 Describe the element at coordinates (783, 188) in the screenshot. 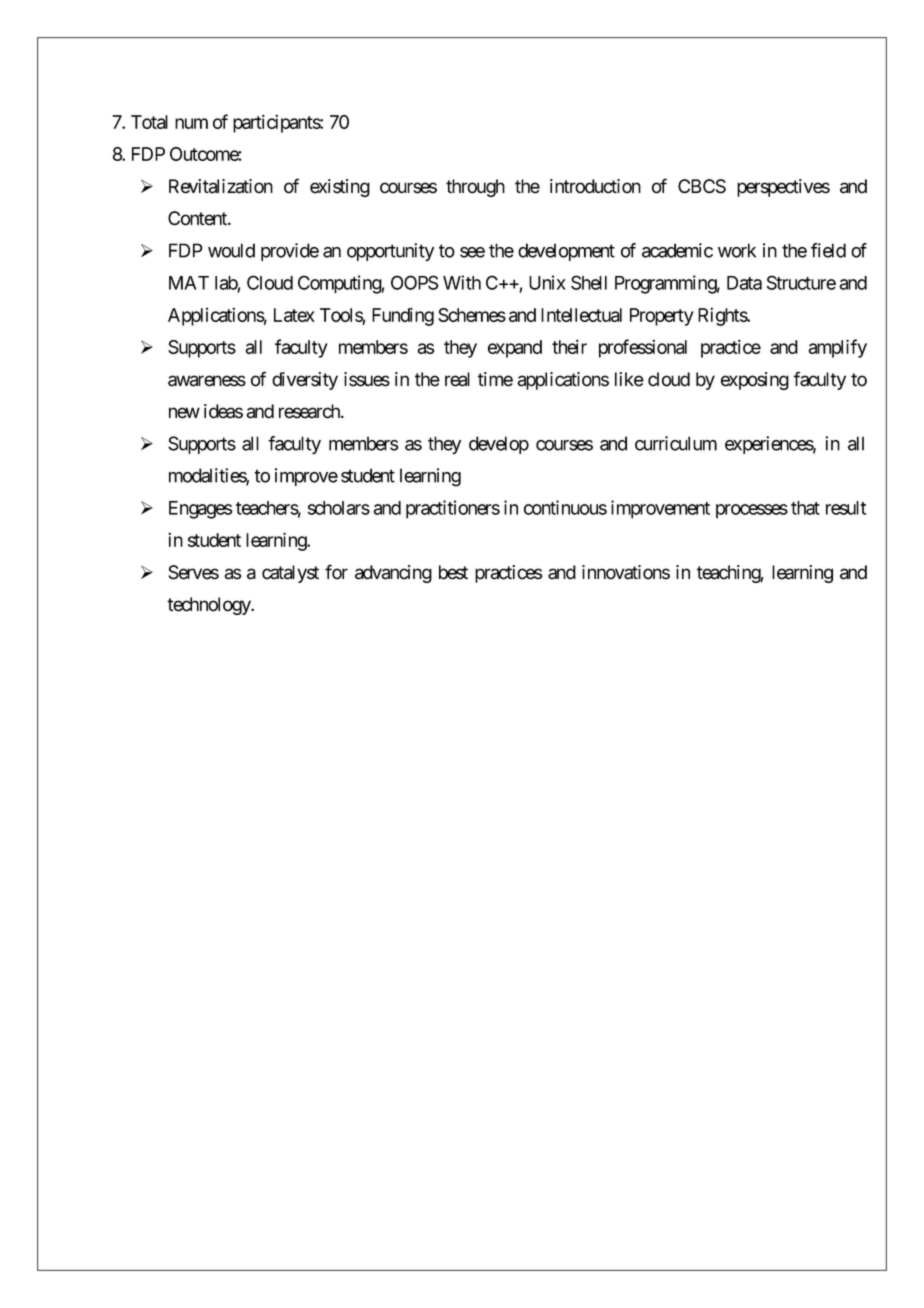

I see `perspectives` at that location.
